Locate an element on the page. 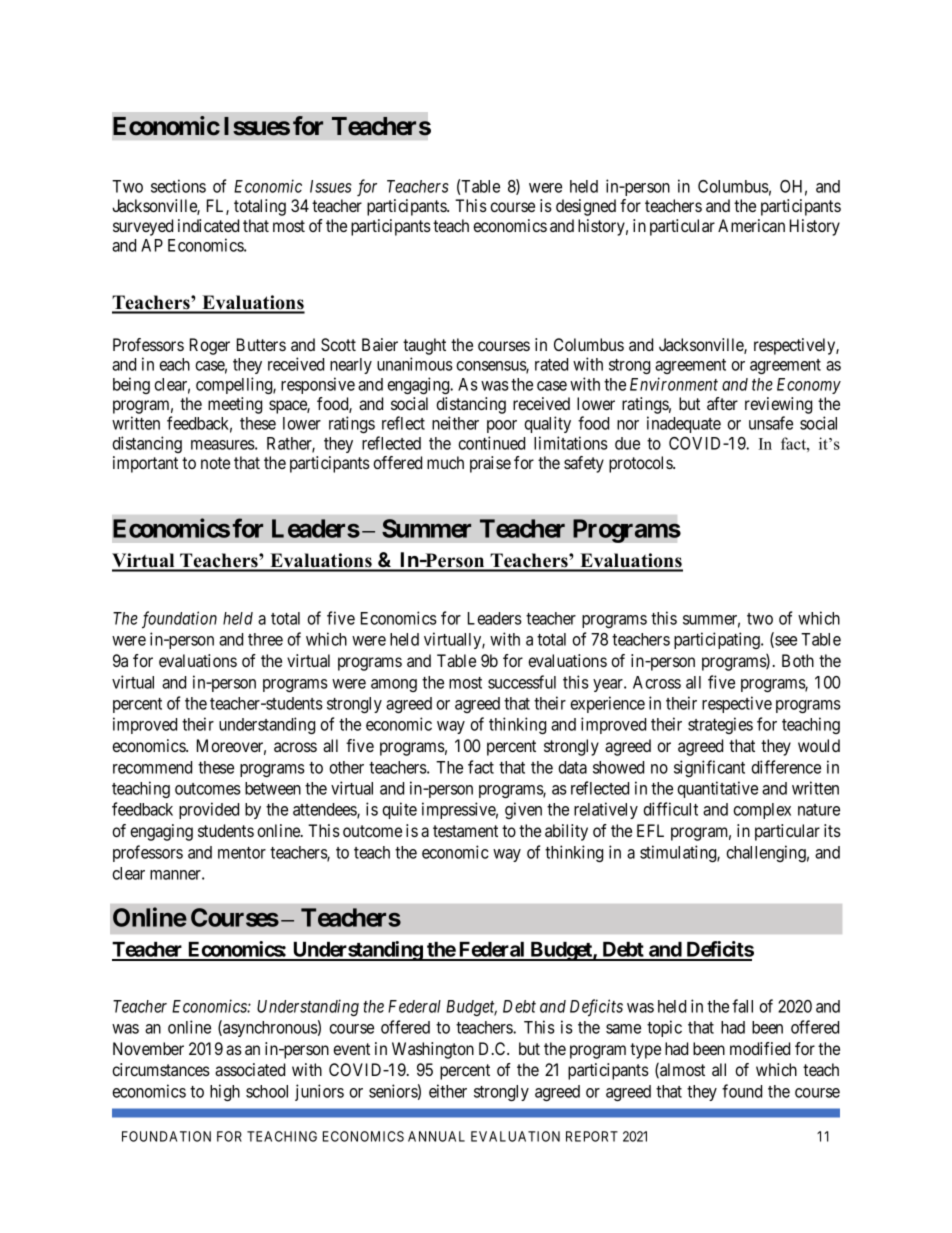 The height and width of the image is (1233, 952). high is located at coordinates (225, 1092).
